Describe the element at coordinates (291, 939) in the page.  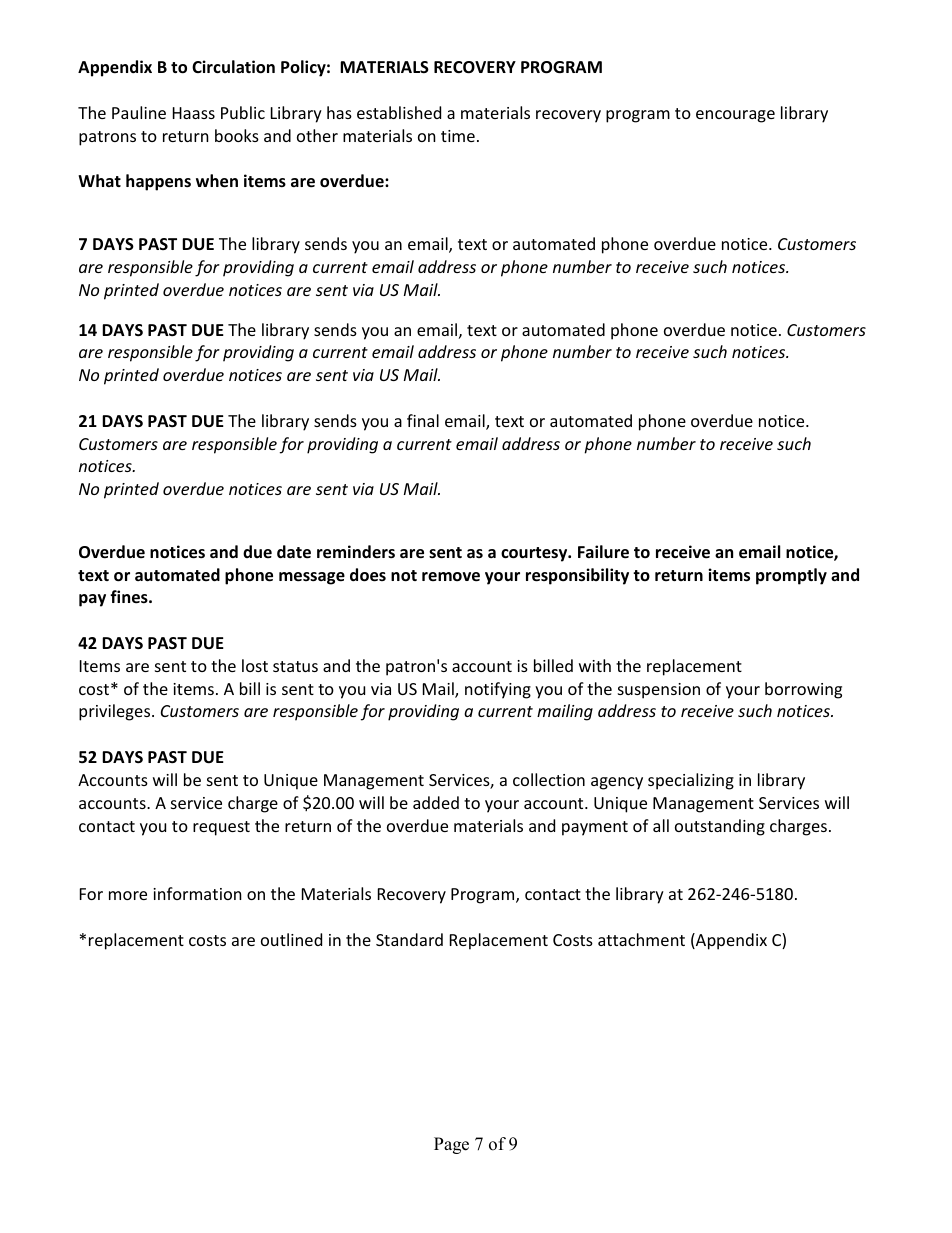
I see `outlined` at that location.
